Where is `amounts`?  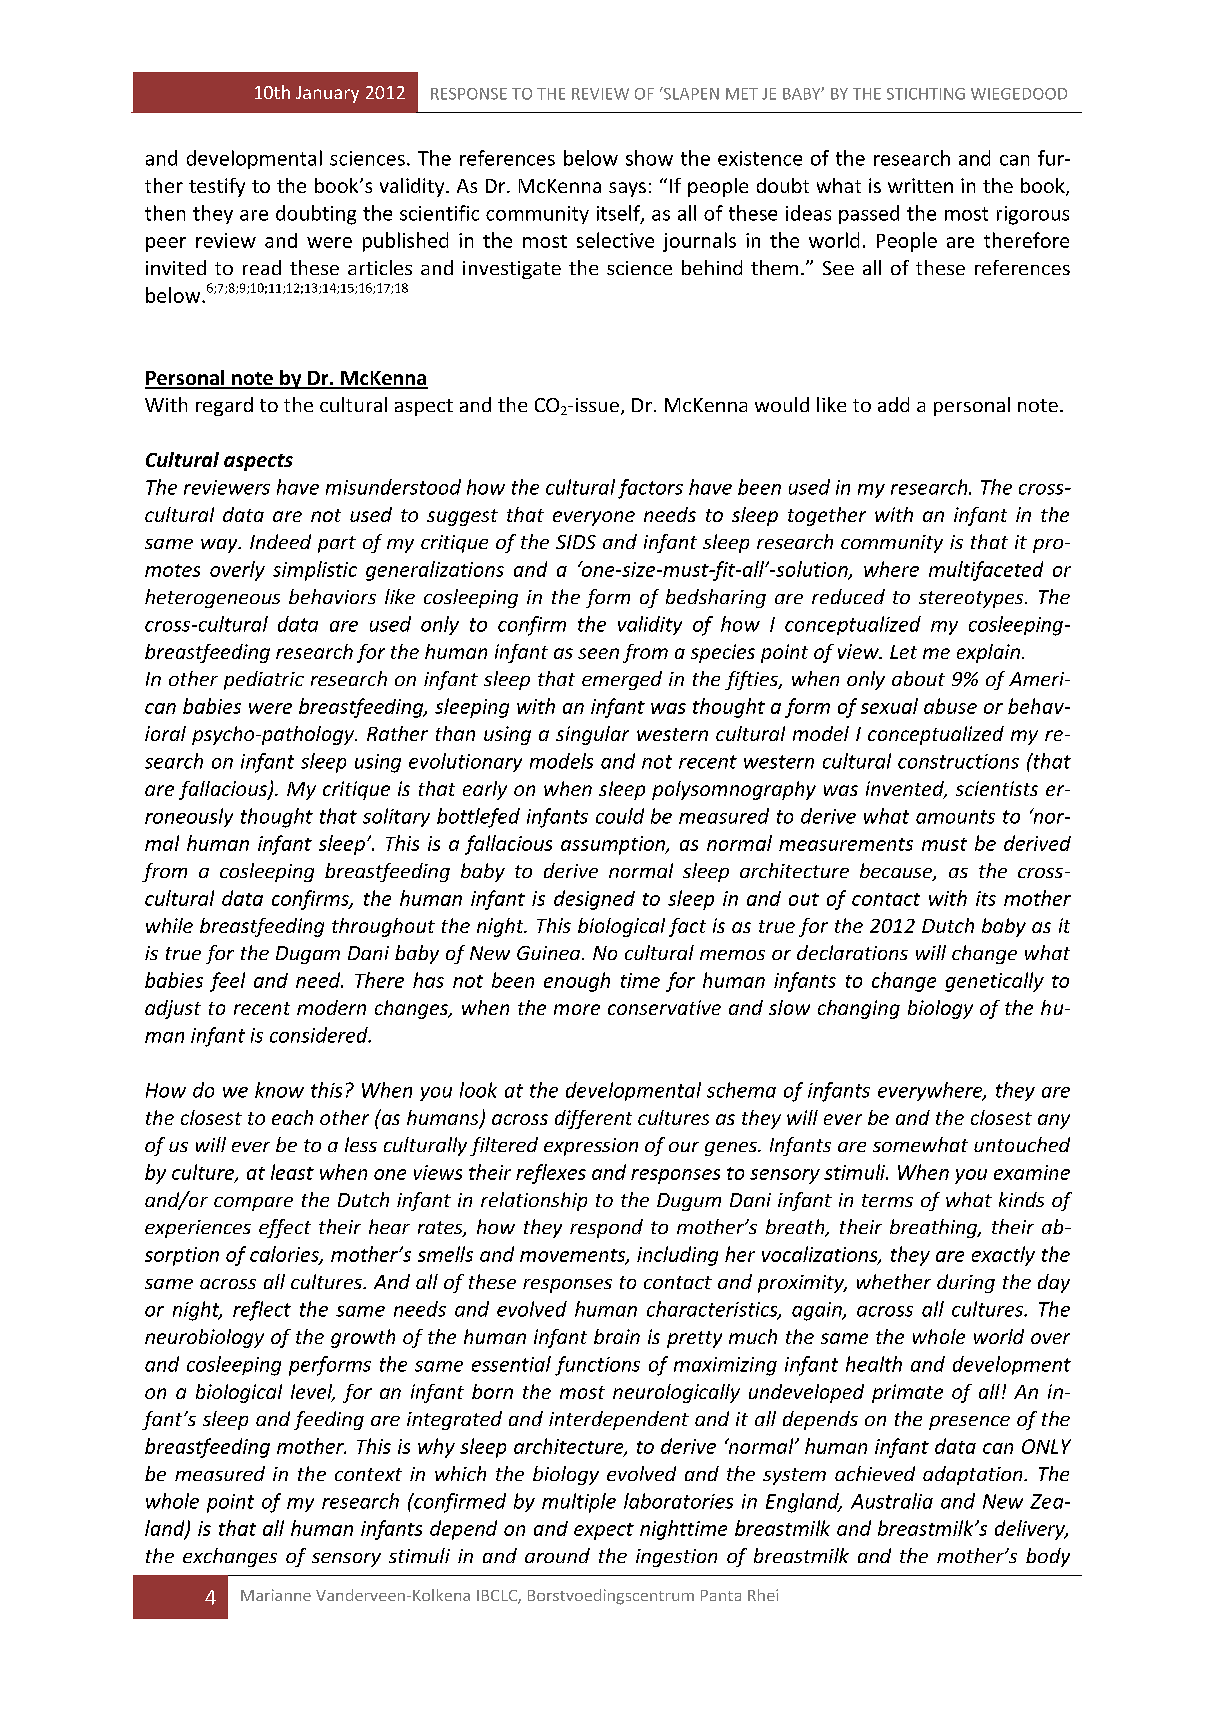
amounts is located at coordinates (955, 817).
